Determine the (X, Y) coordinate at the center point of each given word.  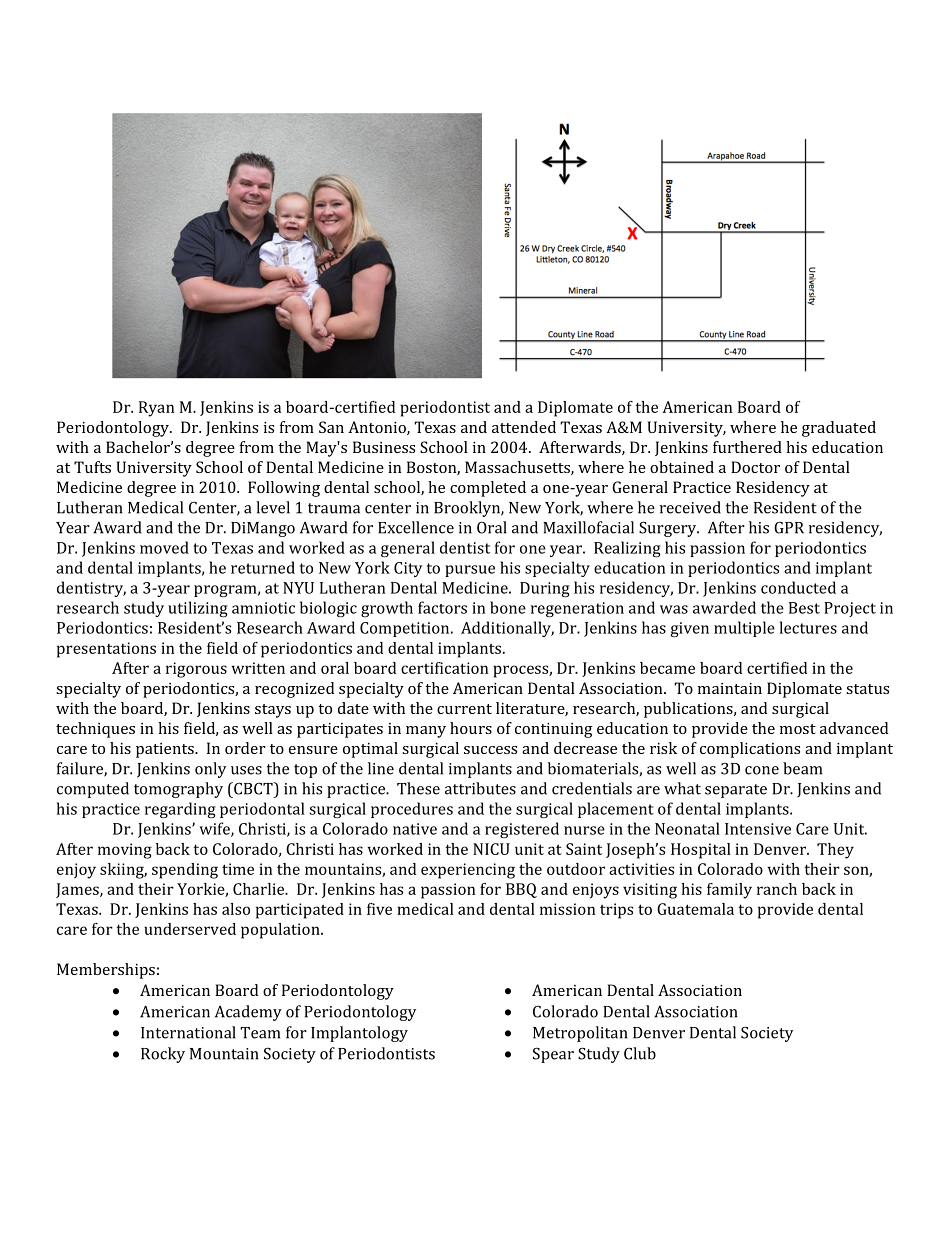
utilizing (198, 609)
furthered (747, 447)
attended (524, 427)
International (188, 1032)
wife (215, 829)
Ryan (156, 409)
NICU (491, 849)
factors (442, 607)
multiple (744, 629)
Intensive (758, 829)
